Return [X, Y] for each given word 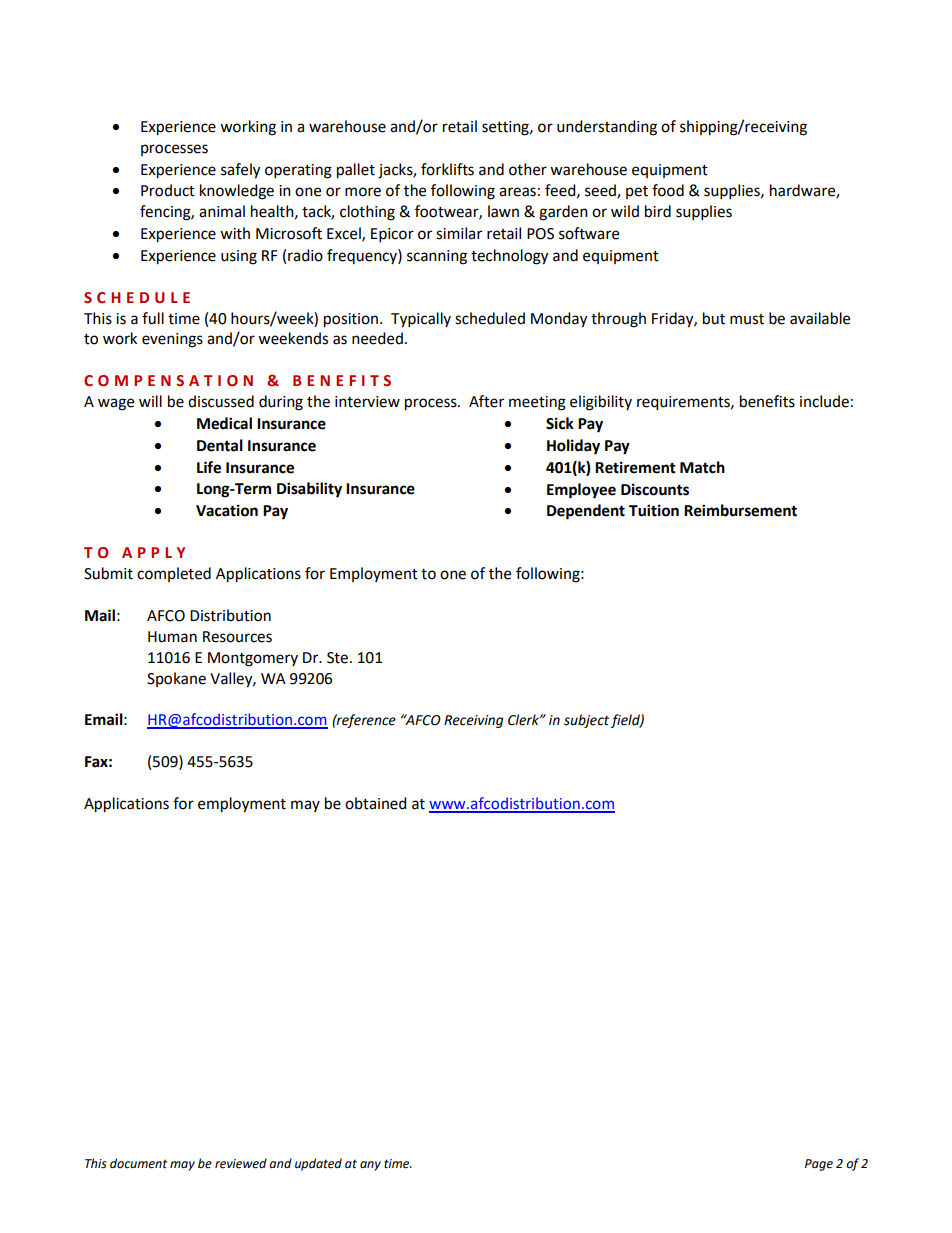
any [370, 1166]
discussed [221, 401]
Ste [337, 658]
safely [240, 171]
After [486, 401]
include [824, 401]
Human [172, 637]
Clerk [524, 720]
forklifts [447, 169]
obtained [376, 803]
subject [586, 721]
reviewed [241, 1163]
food [668, 190]
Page [819, 1165]
